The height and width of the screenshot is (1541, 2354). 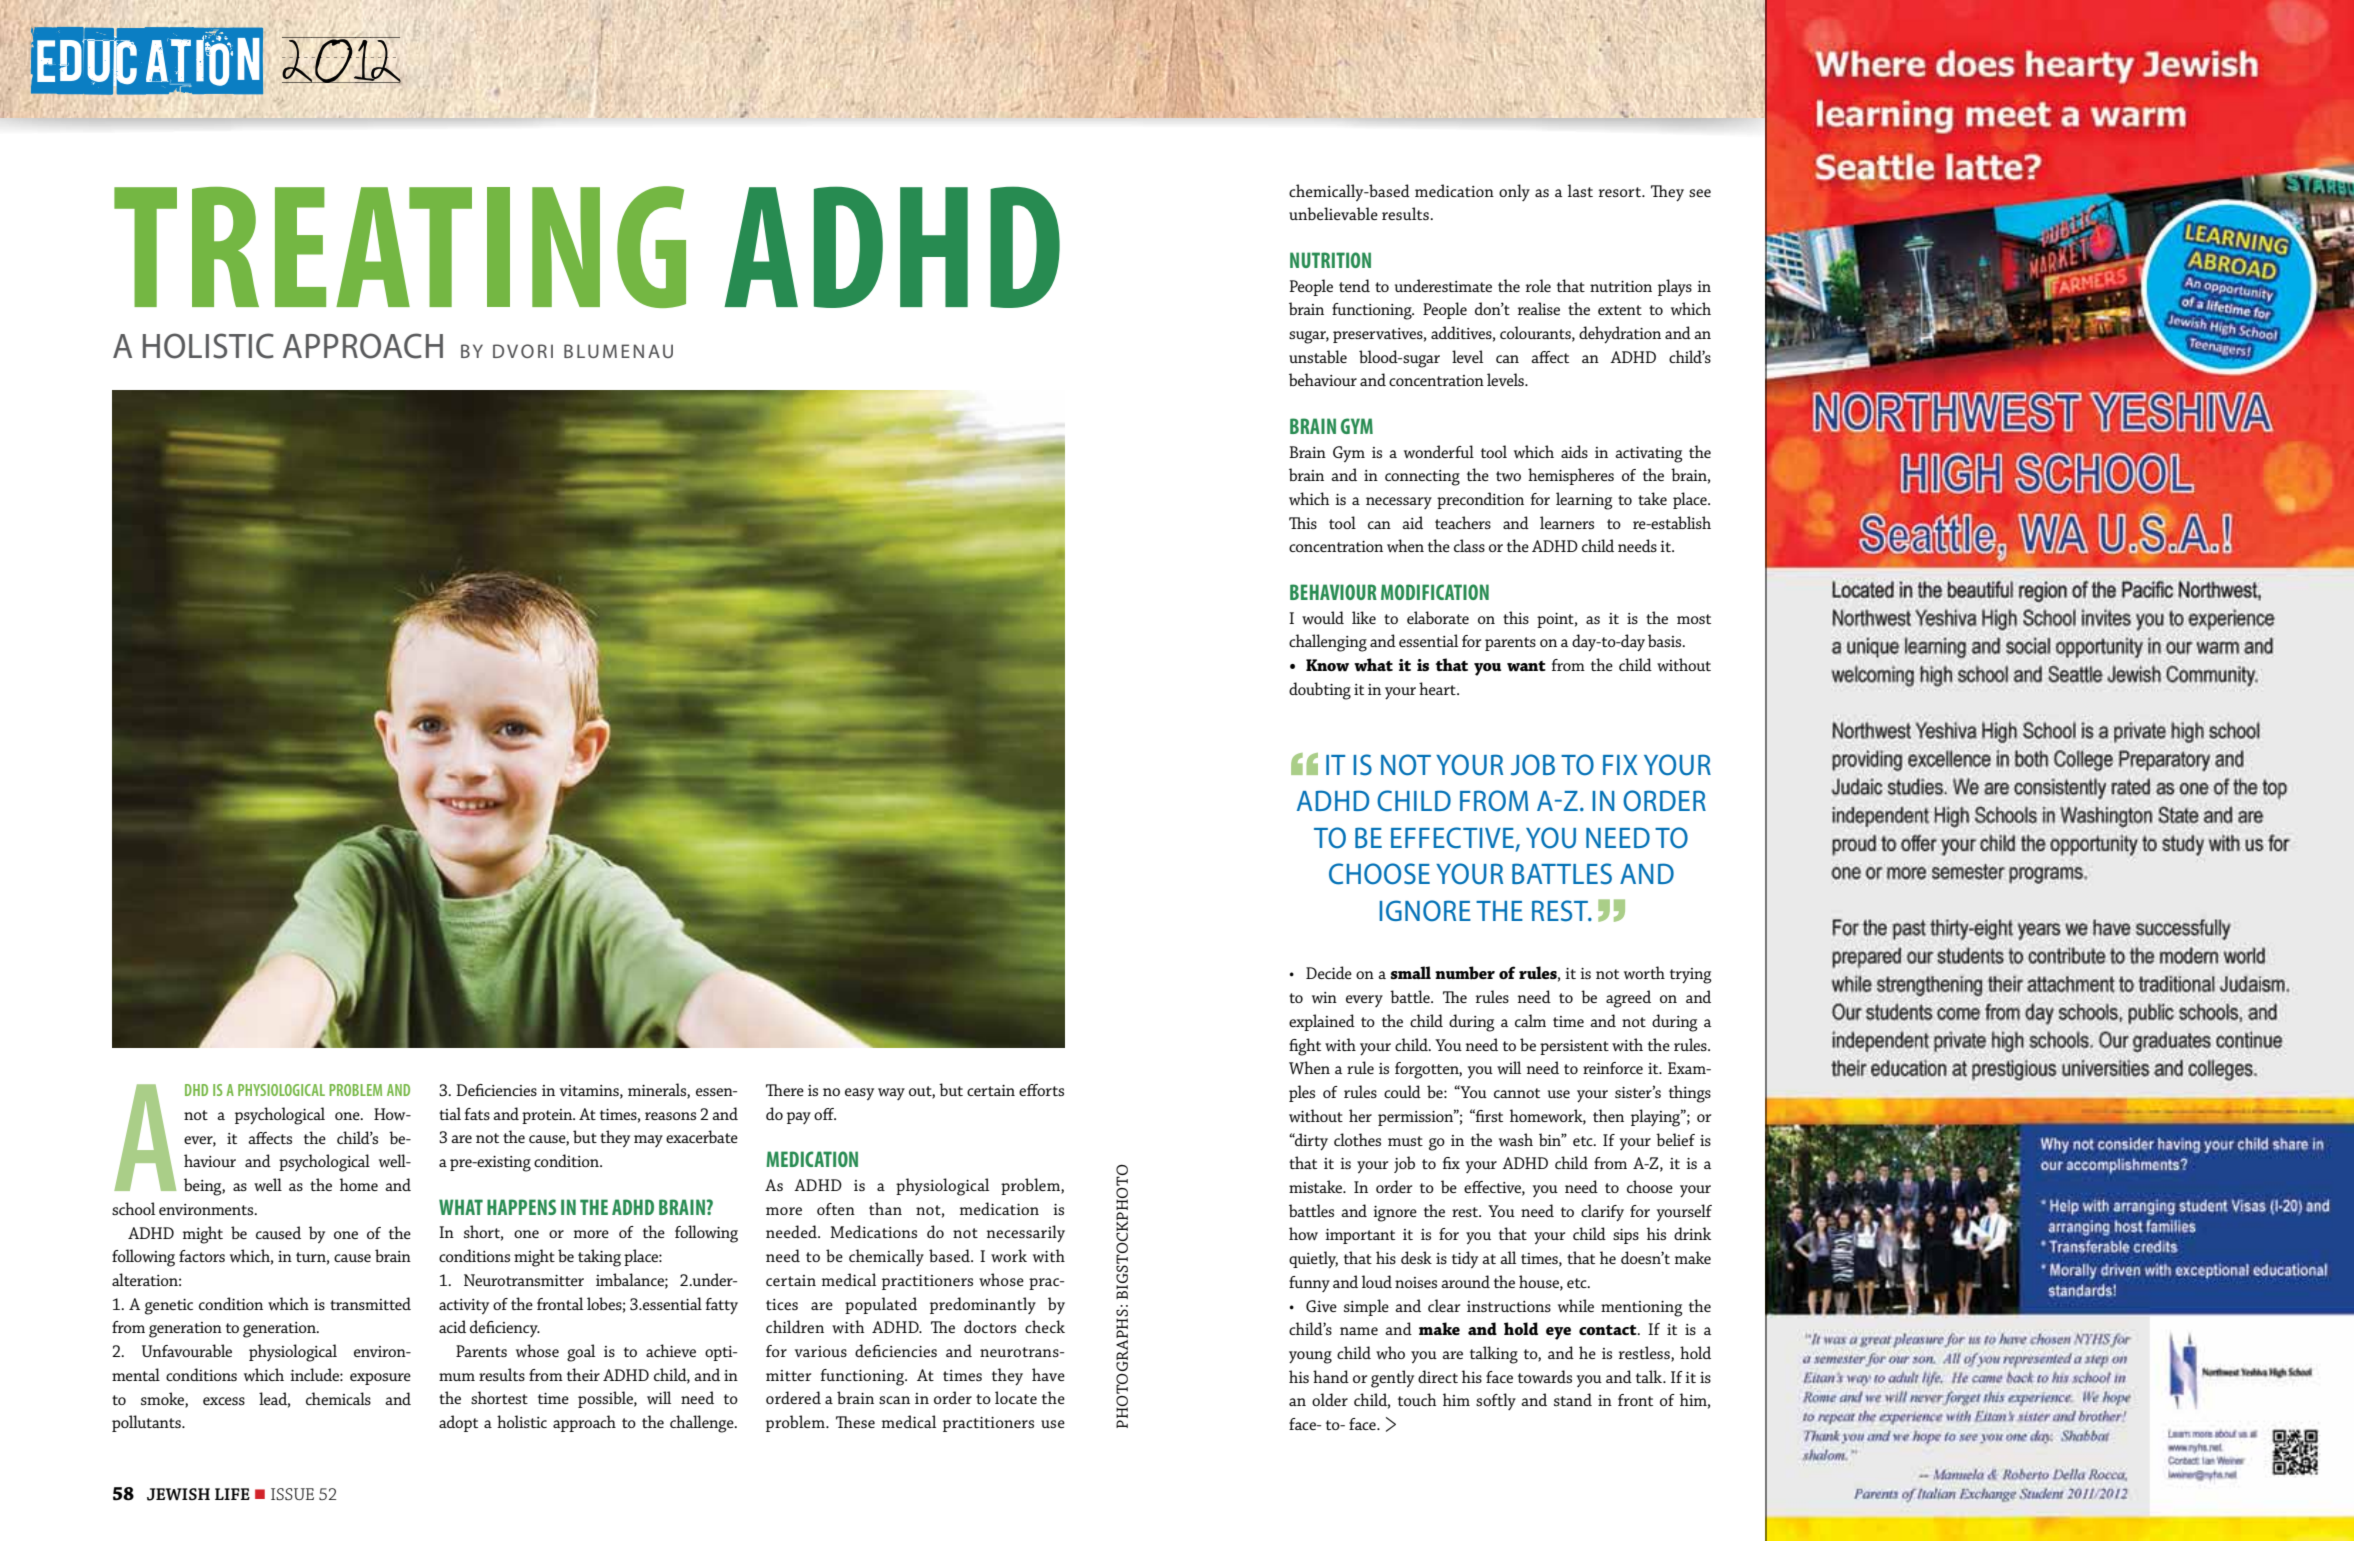 What do you see at coordinates (400, 247) in the screenshot?
I see `Treating` at bounding box center [400, 247].
